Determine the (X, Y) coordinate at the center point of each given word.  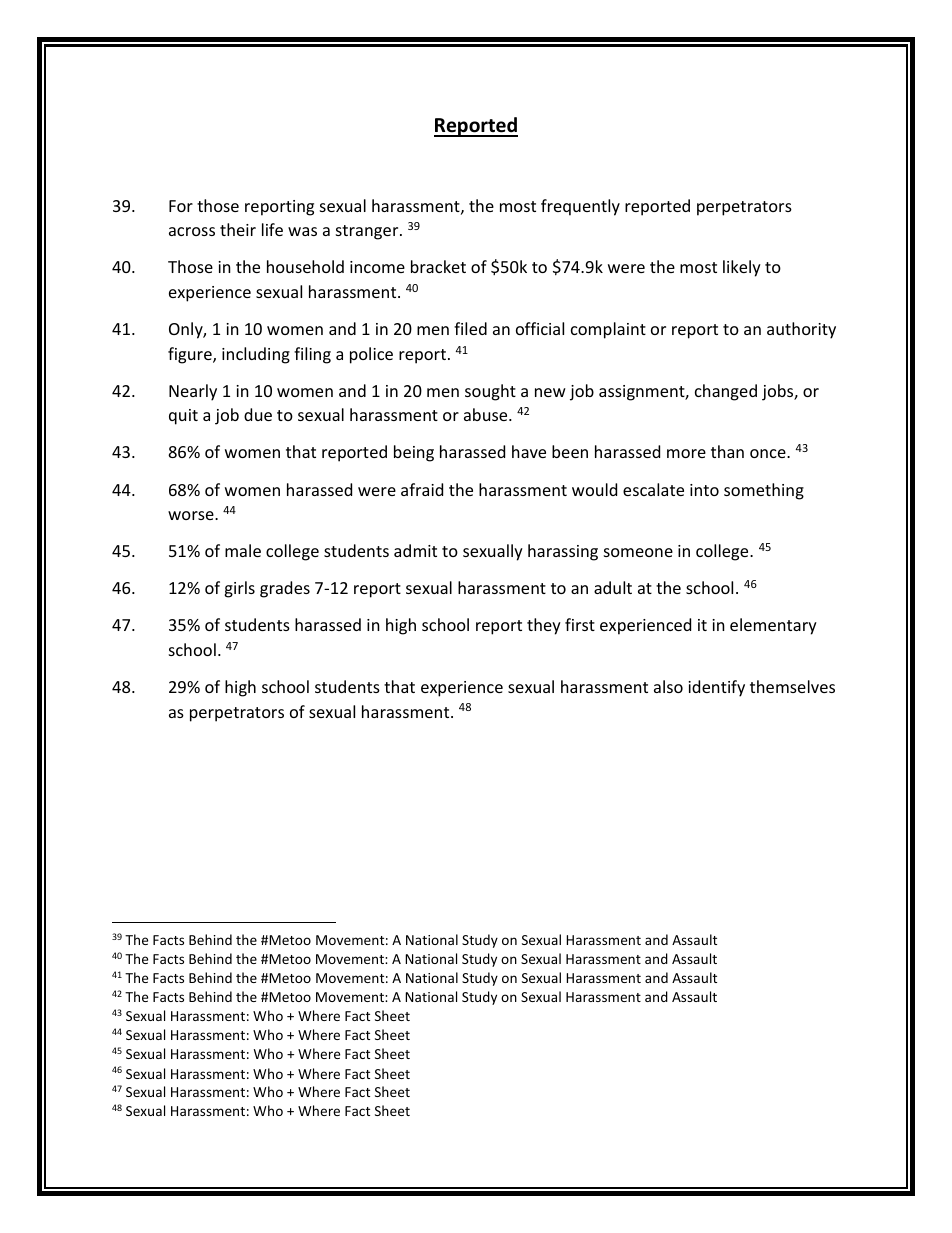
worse (192, 515)
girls (239, 589)
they (544, 626)
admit (415, 550)
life (272, 229)
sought (490, 392)
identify (716, 688)
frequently (580, 207)
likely (742, 268)
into (704, 490)
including (256, 355)
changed (726, 392)
